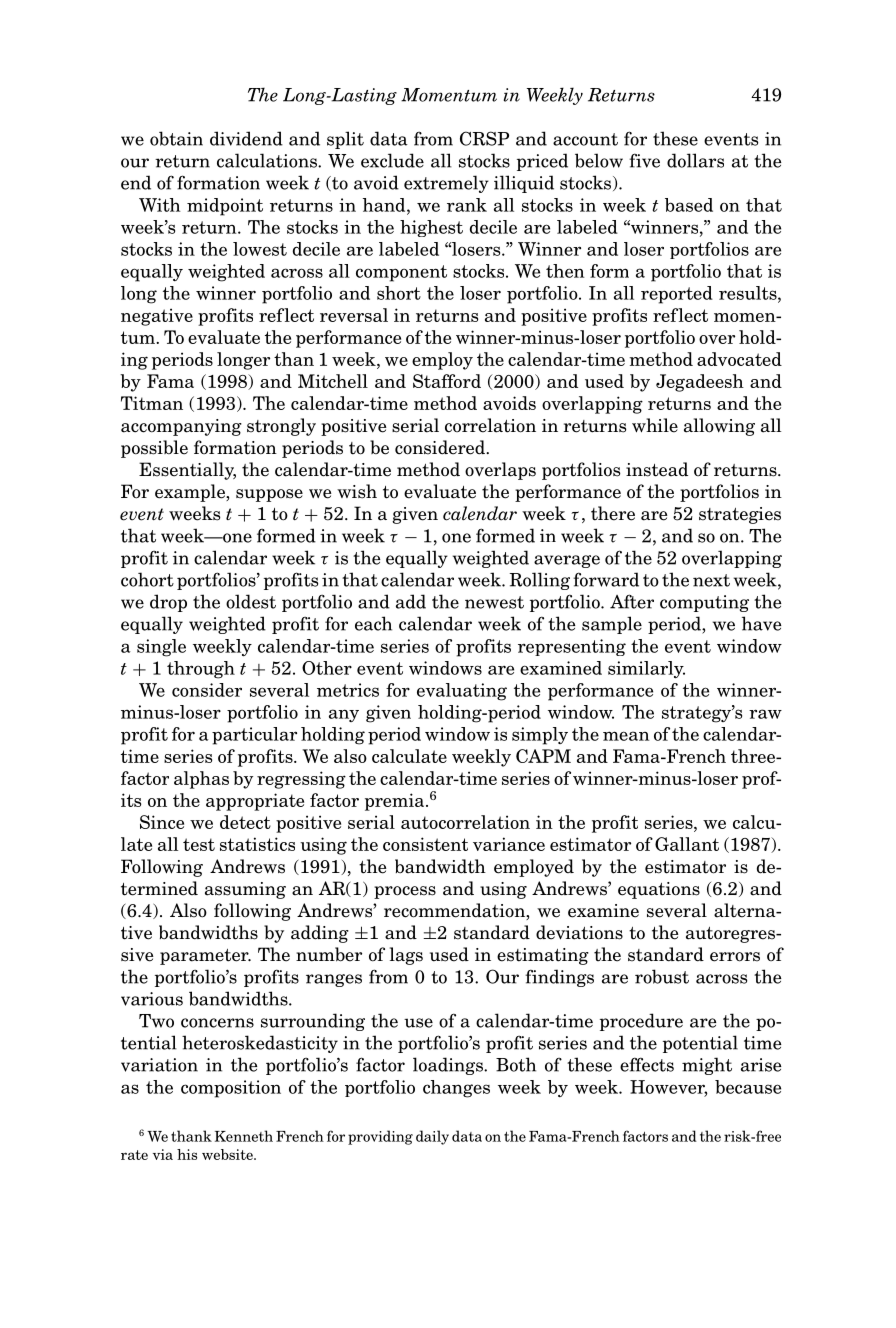 Image resolution: width=896 pixels, height=1328 pixels. I want to click on dollars, so click(695, 160).
